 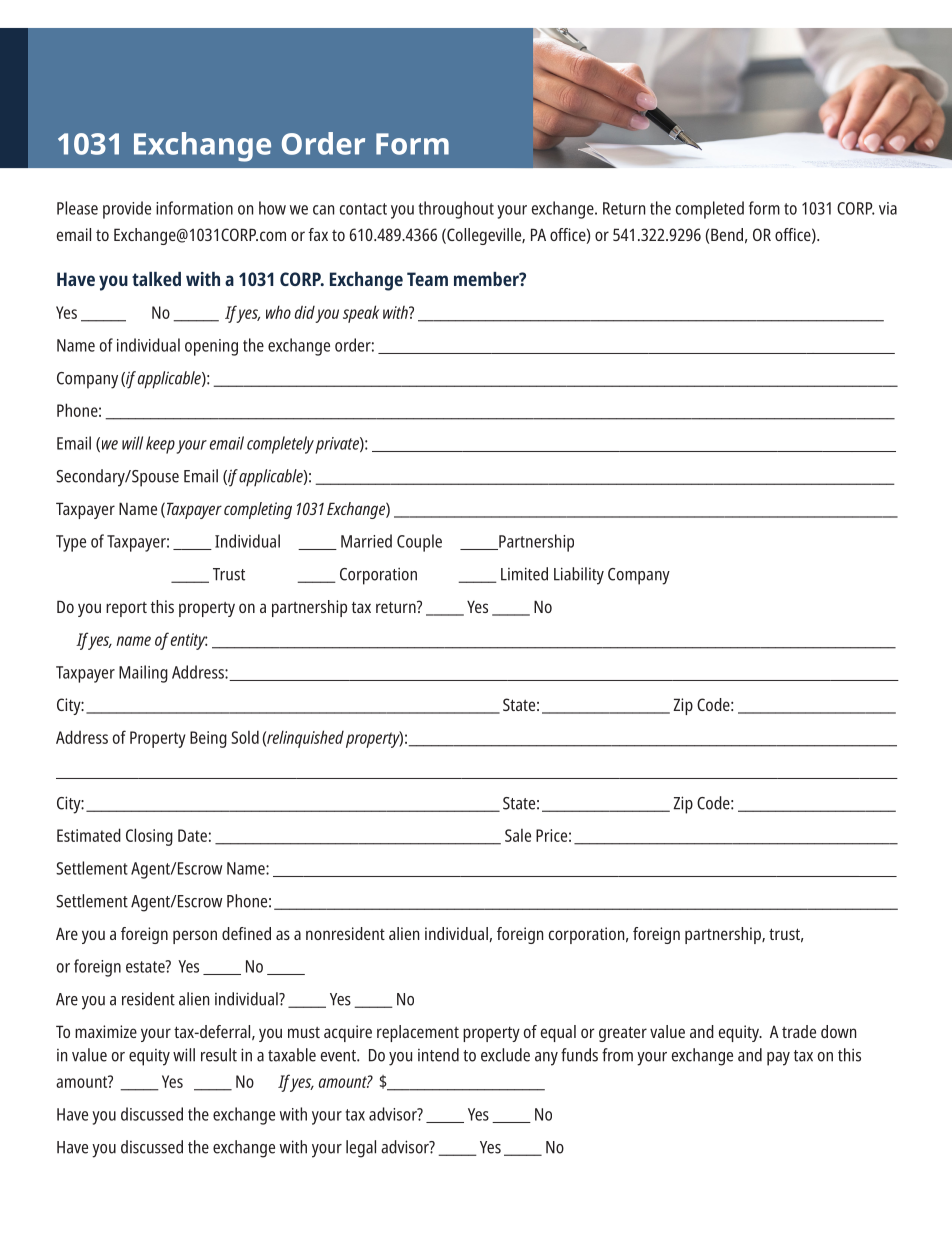 What do you see at coordinates (456, 210) in the screenshot?
I see `throughout` at bounding box center [456, 210].
